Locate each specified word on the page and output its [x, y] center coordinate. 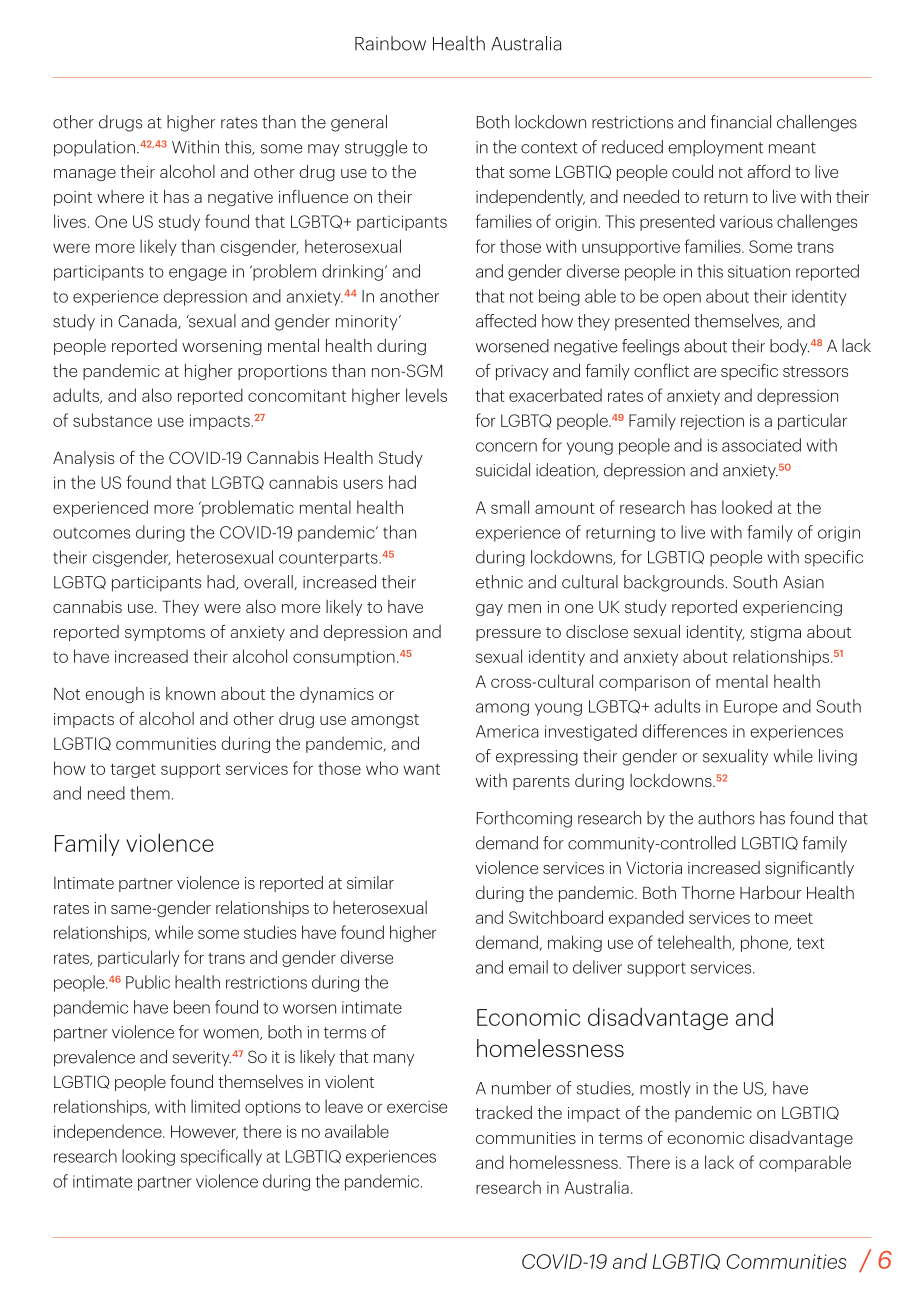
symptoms [165, 634]
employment [715, 148]
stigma [776, 633]
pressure [508, 635]
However [204, 1132]
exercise [417, 1107]
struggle [376, 148]
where [120, 196]
